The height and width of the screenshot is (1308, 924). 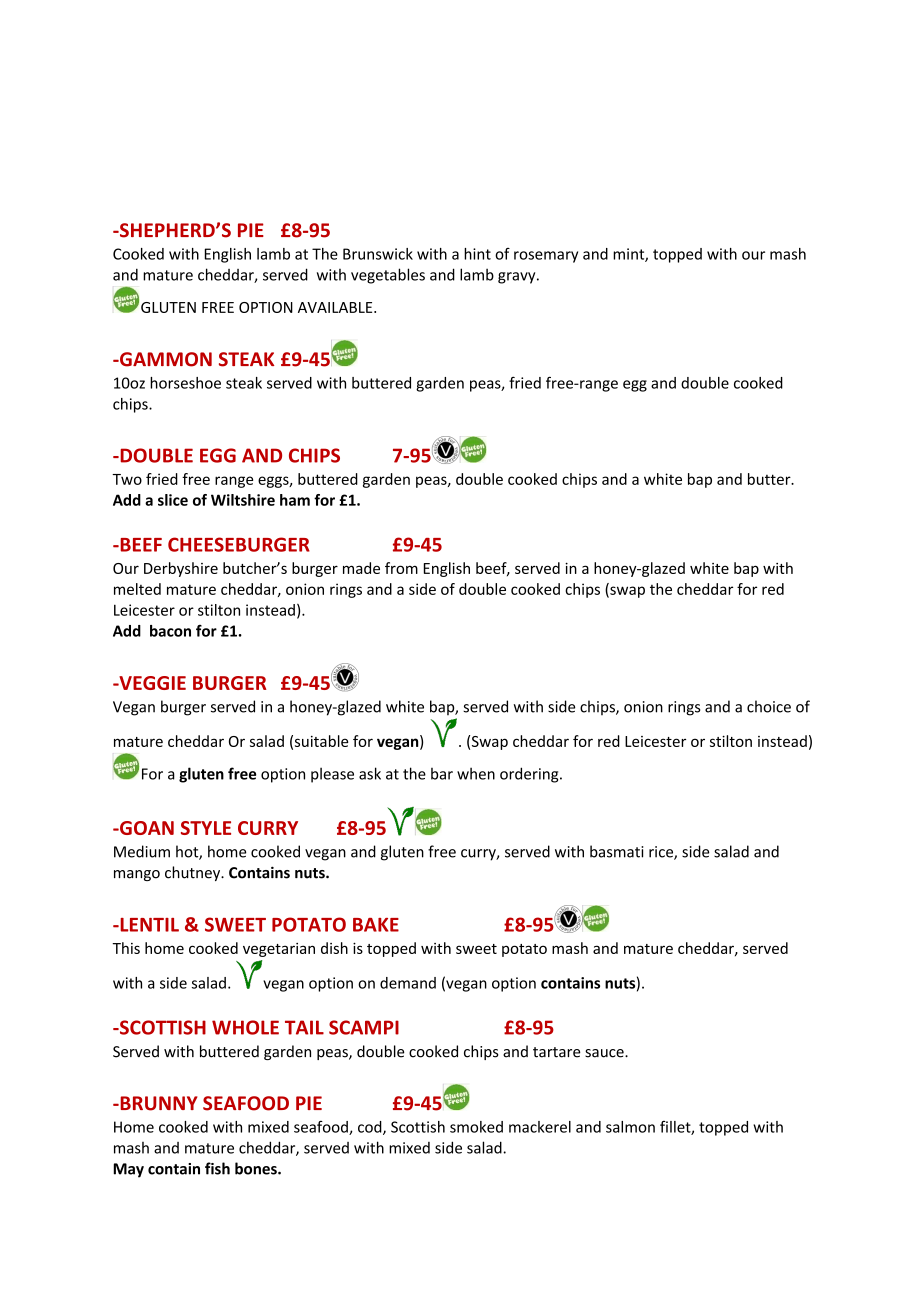 What do you see at coordinates (769, 706) in the screenshot?
I see `choice` at bounding box center [769, 706].
